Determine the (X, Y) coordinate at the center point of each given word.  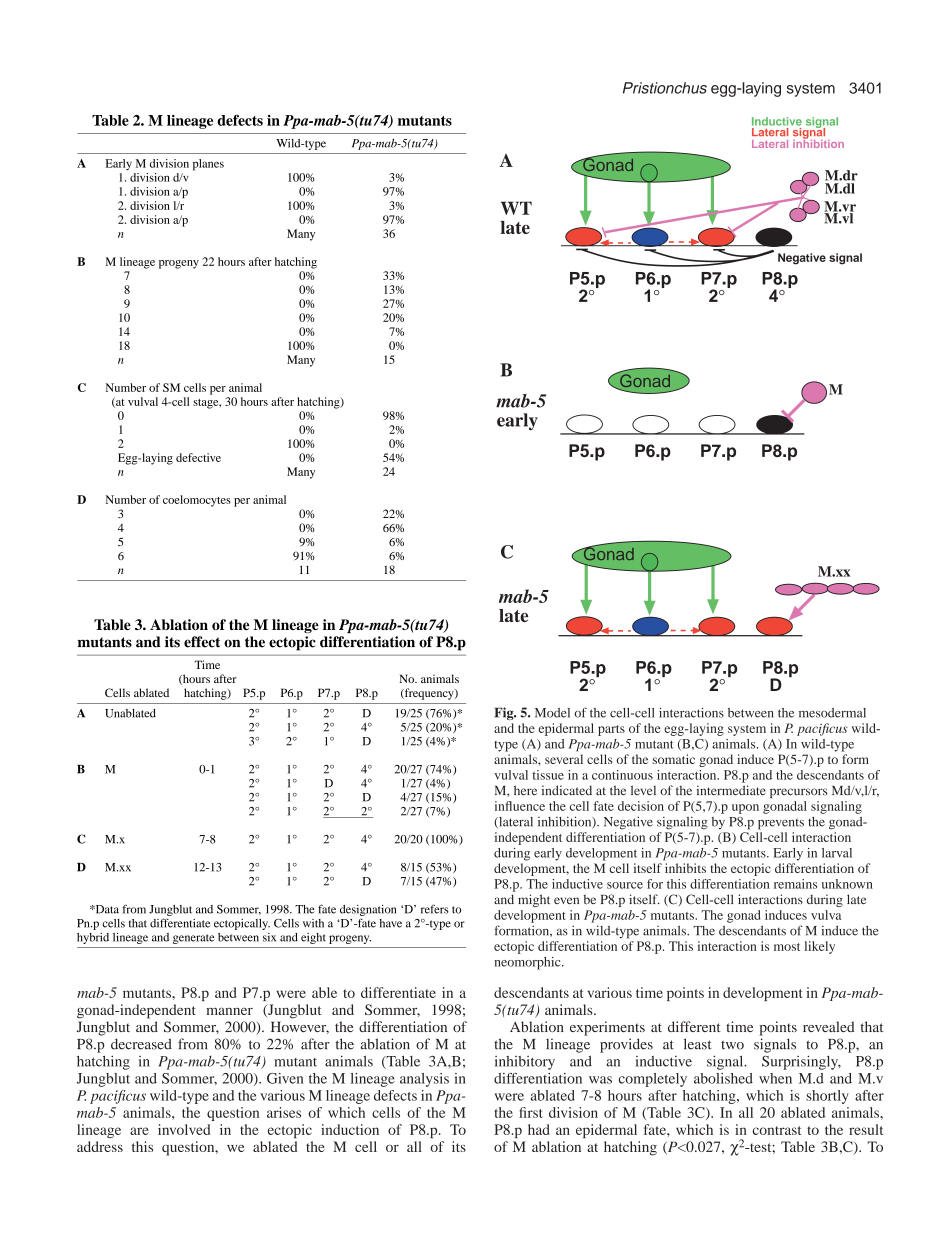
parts (611, 730)
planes (208, 165)
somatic (674, 759)
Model (552, 713)
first (530, 1112)
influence (520, 806)
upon (745, 809)
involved (184, 1129)
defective (198, 457)
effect (202, 642)
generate (194, 939)
